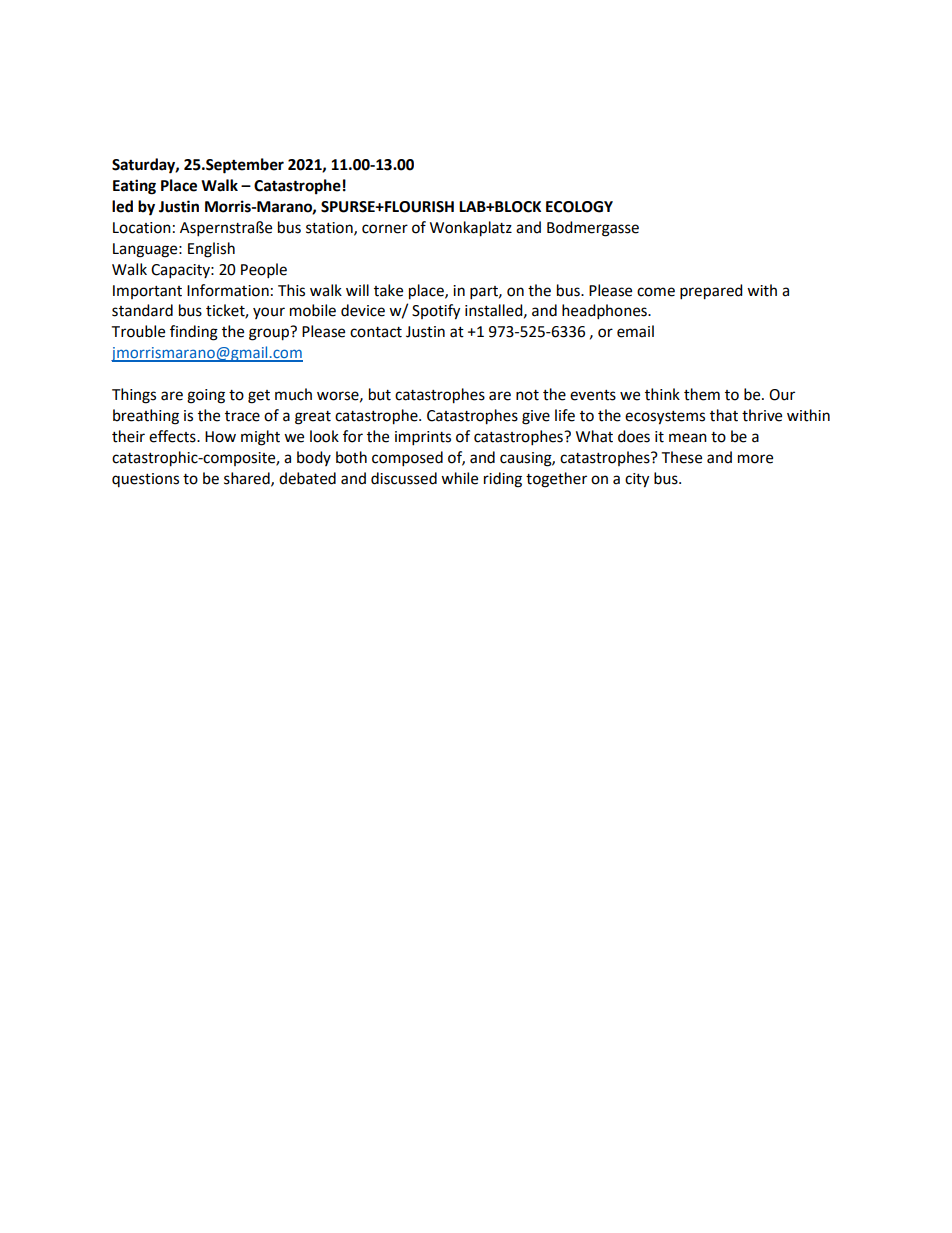 Image resolution: width=952 pixels, height=1233 pixels. I want to click on corner, so click(385, 229).
